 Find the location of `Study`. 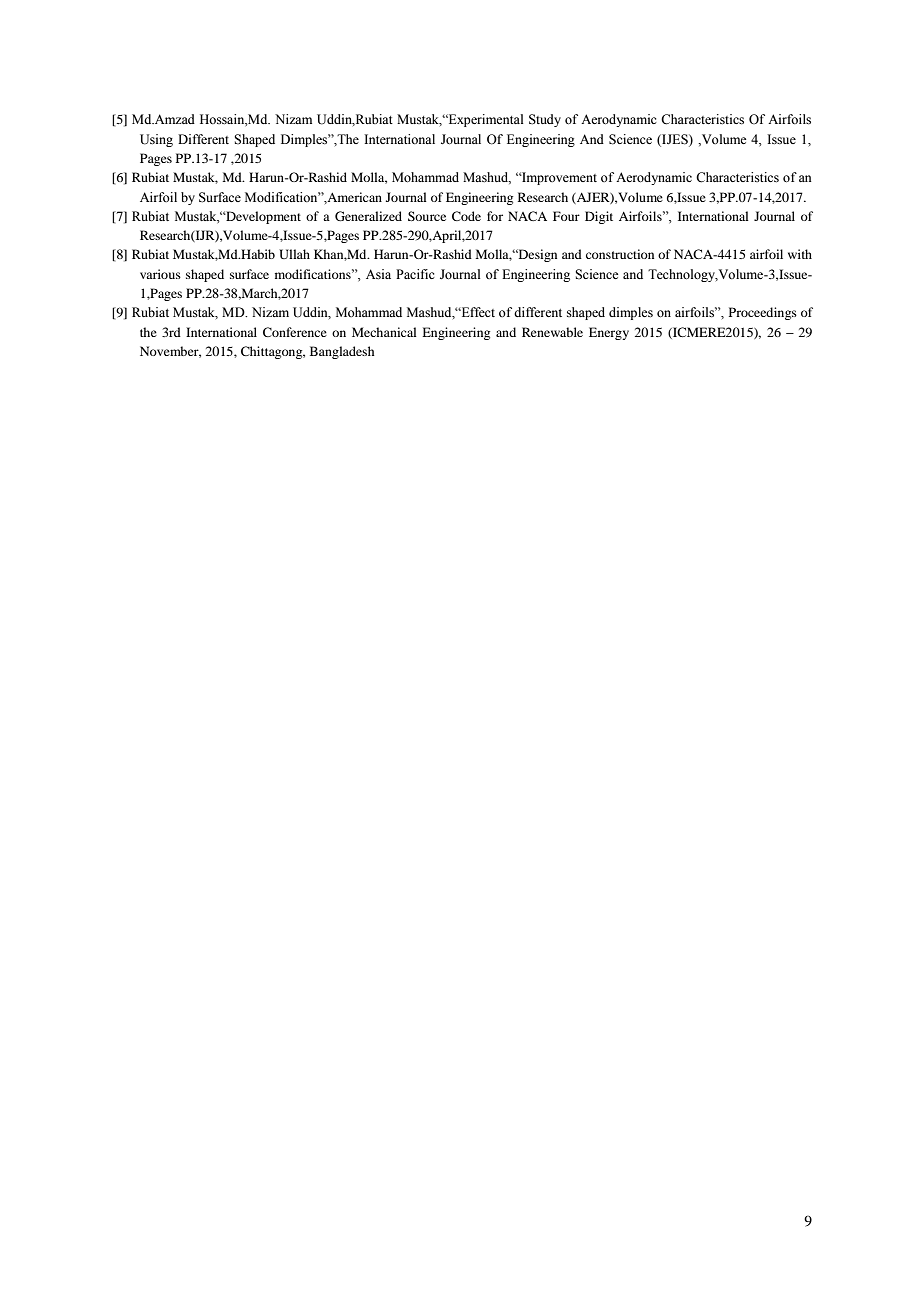

Study is located at coordinates (545, 120).
